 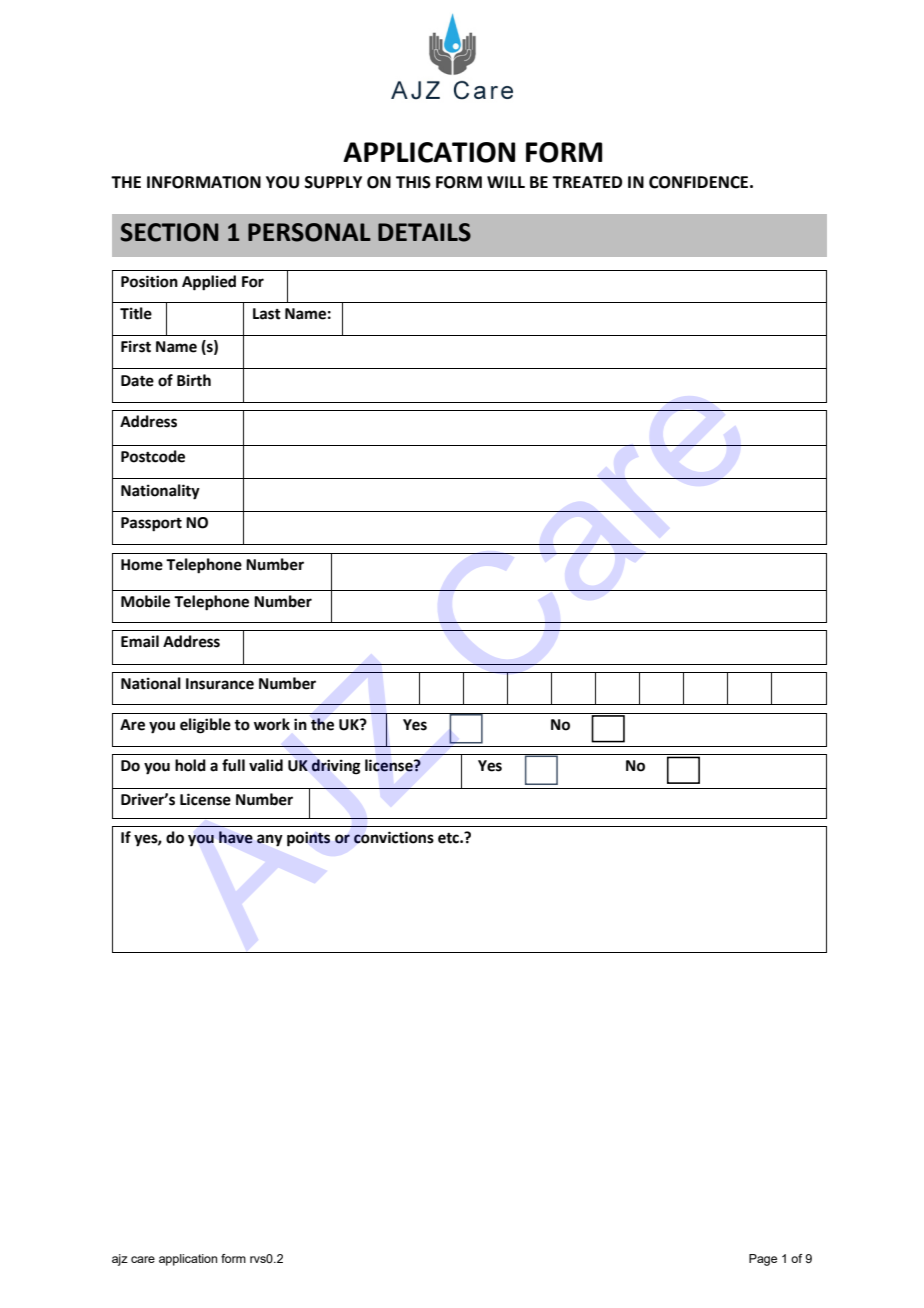 I want to click on DETAILS, so click(x=424, y=232).
